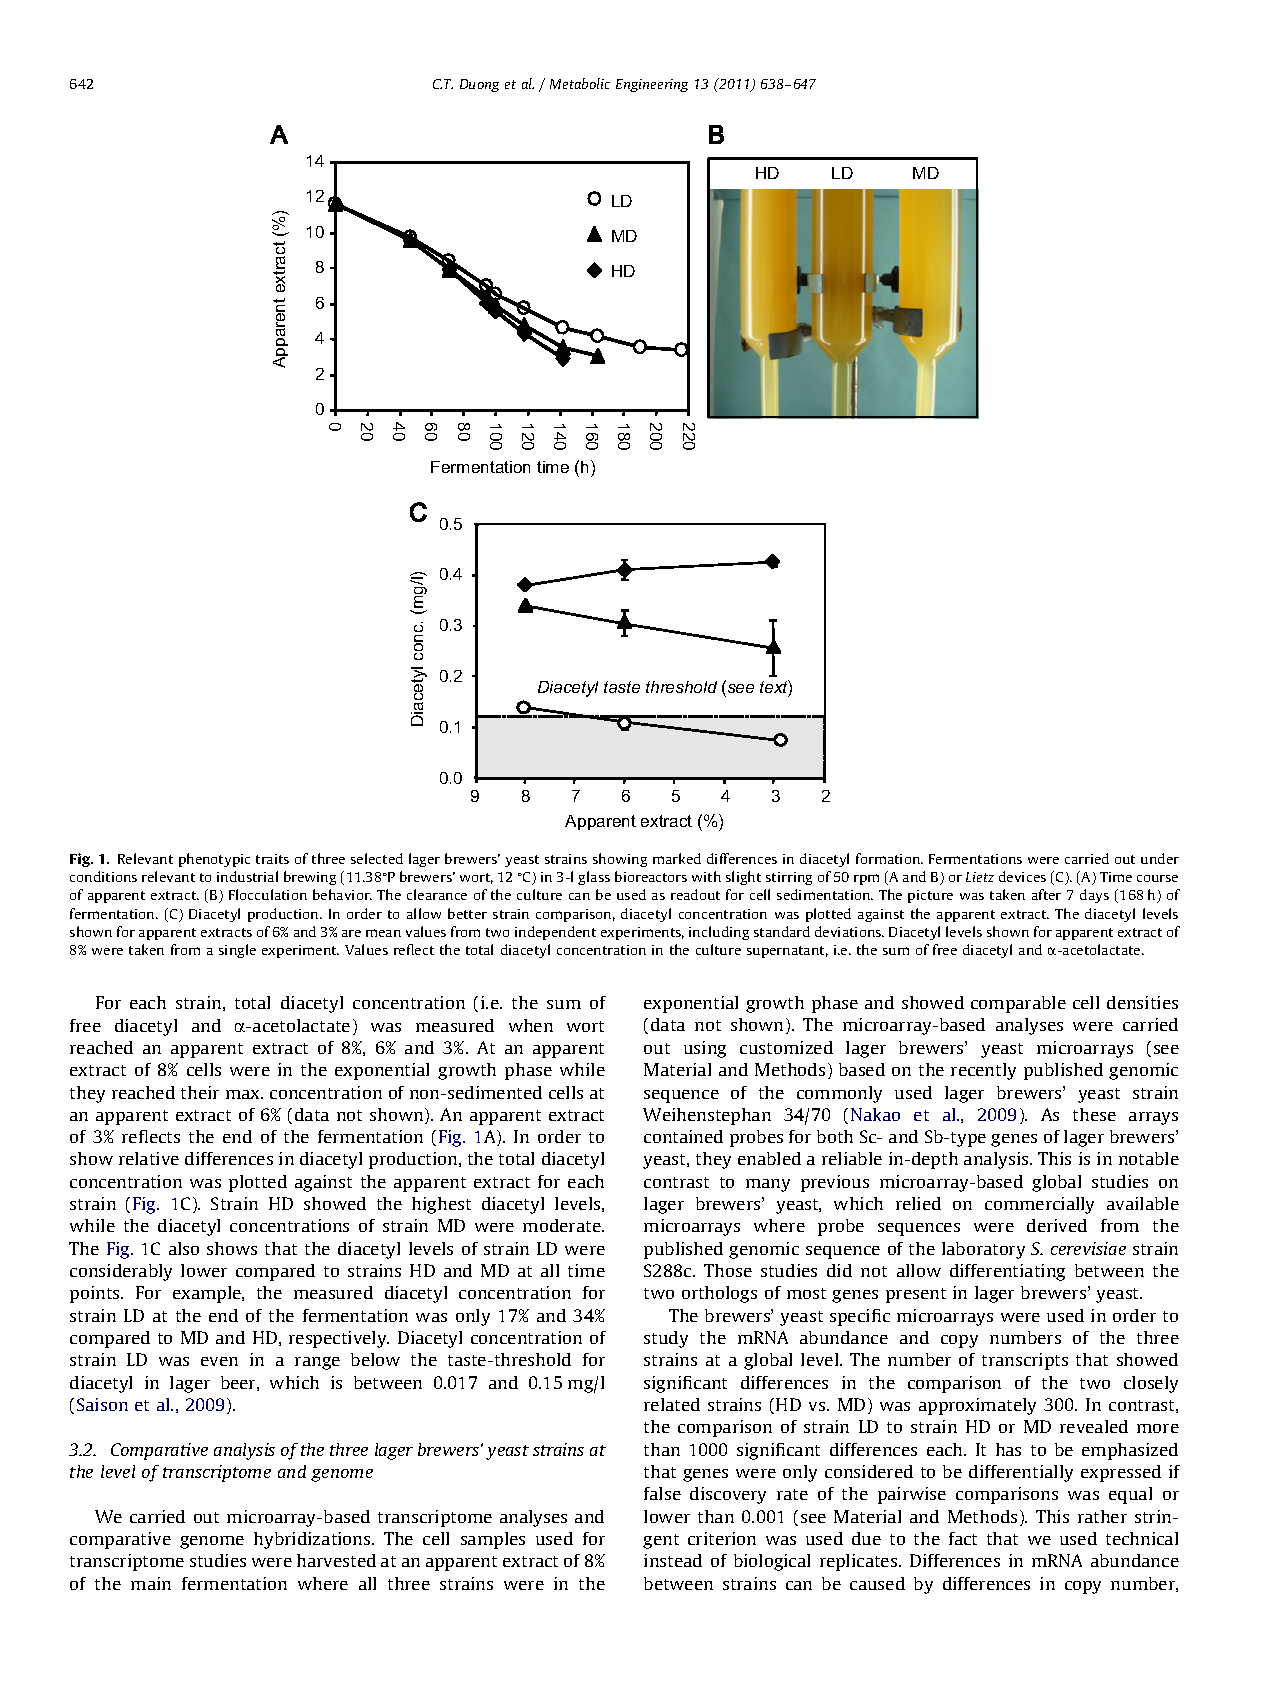  Describe the element at coordinates (1160, 858) in the image. I see `under` at that location.
